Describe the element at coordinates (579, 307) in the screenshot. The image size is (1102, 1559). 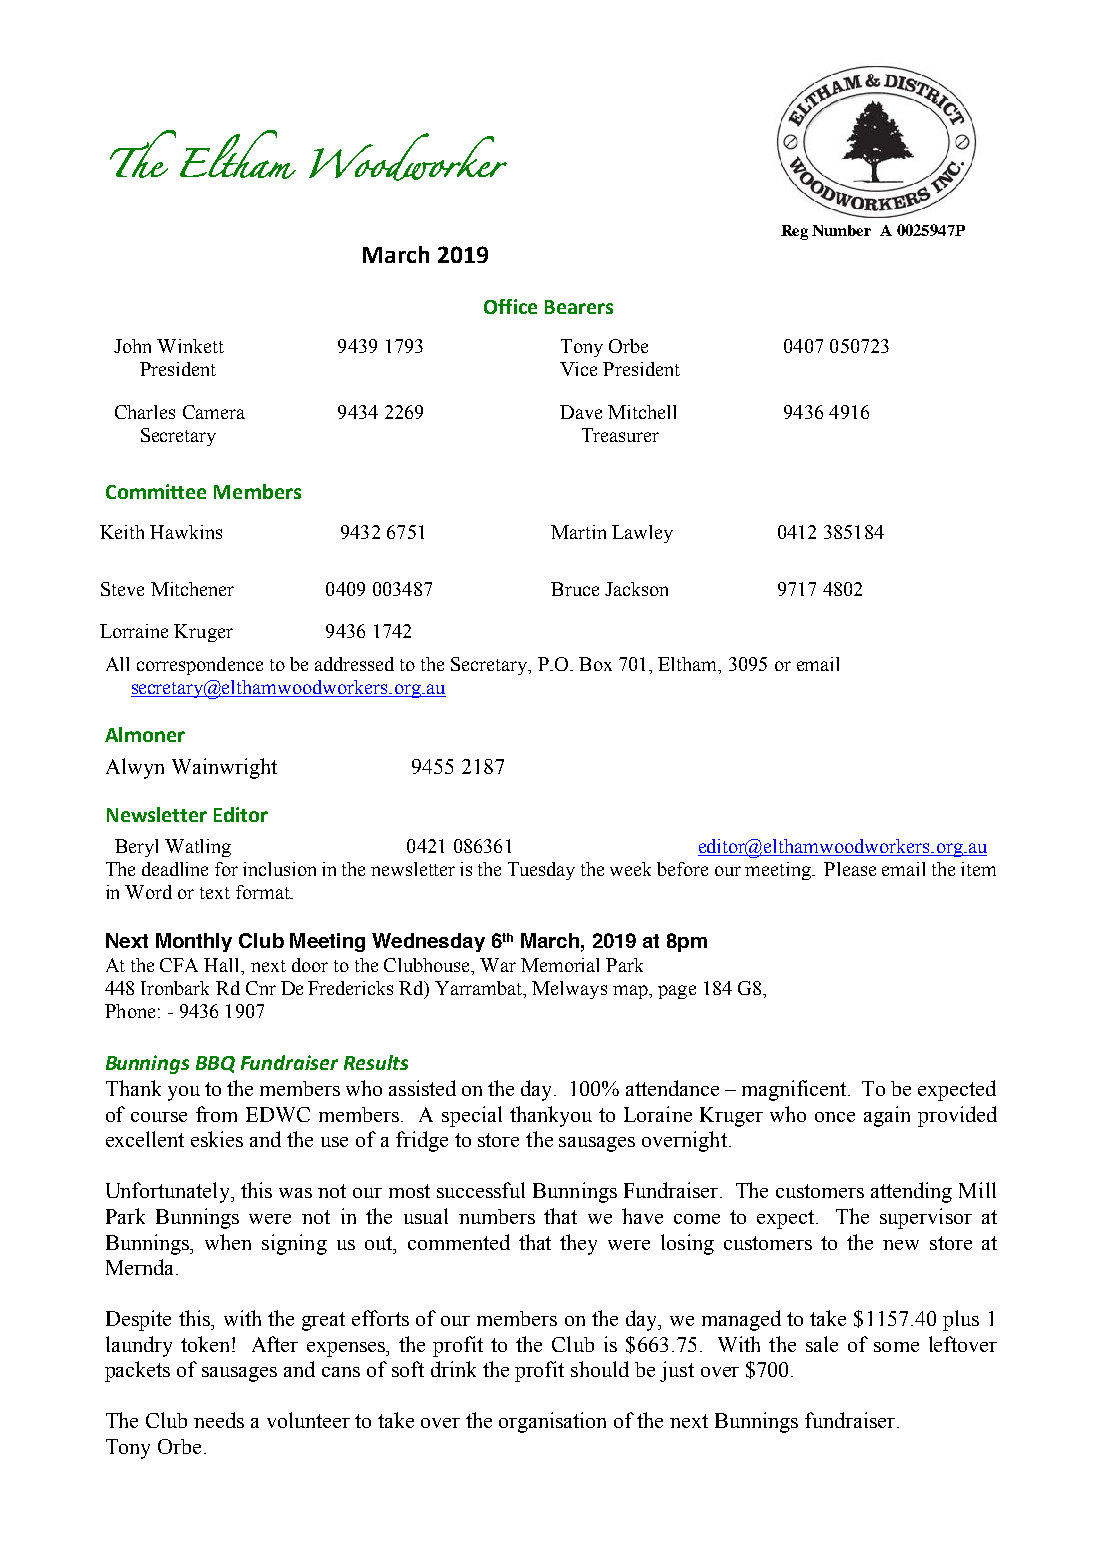
I see `Bearers` at that location.
